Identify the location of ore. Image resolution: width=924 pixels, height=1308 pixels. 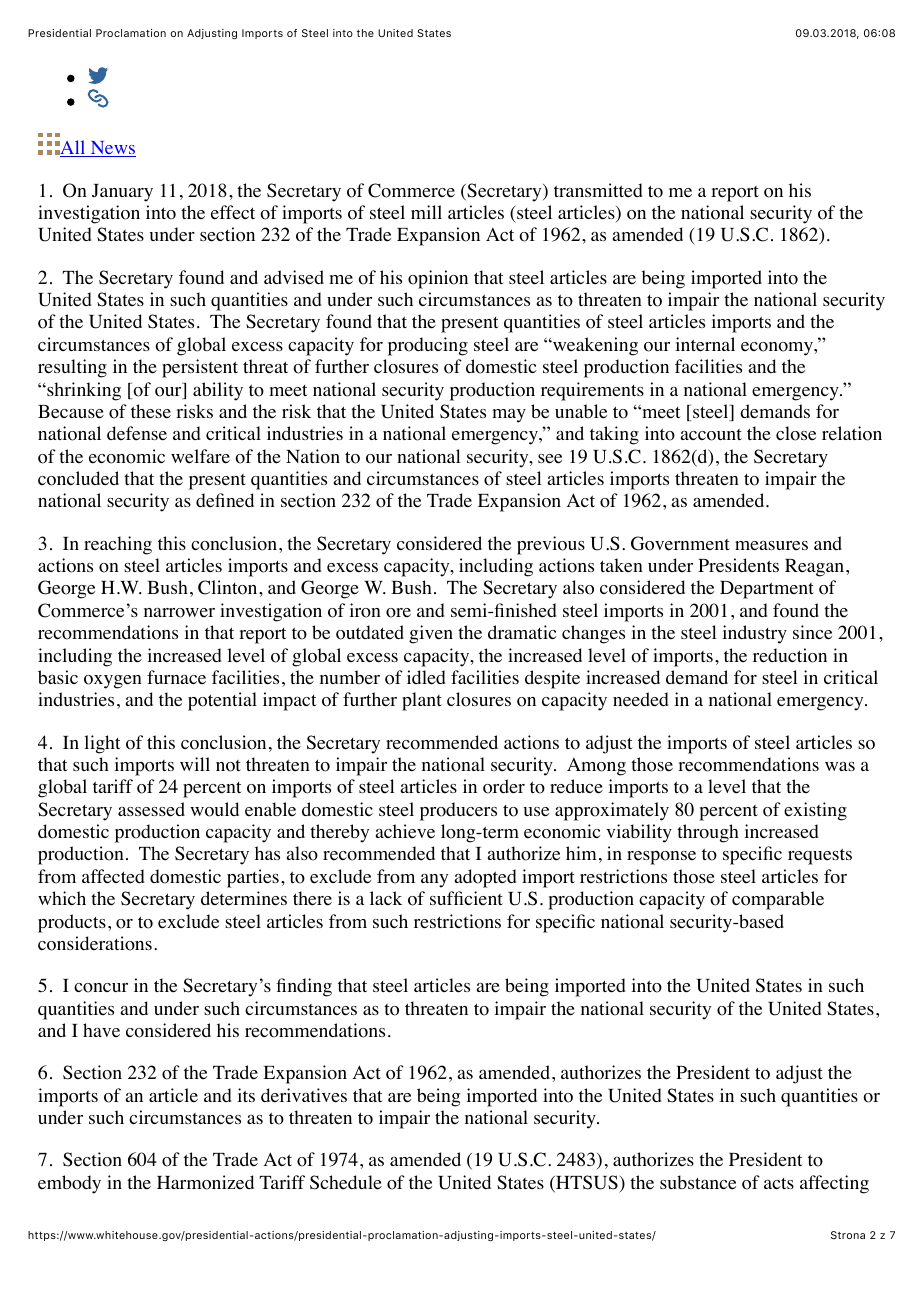
(398, 613).
